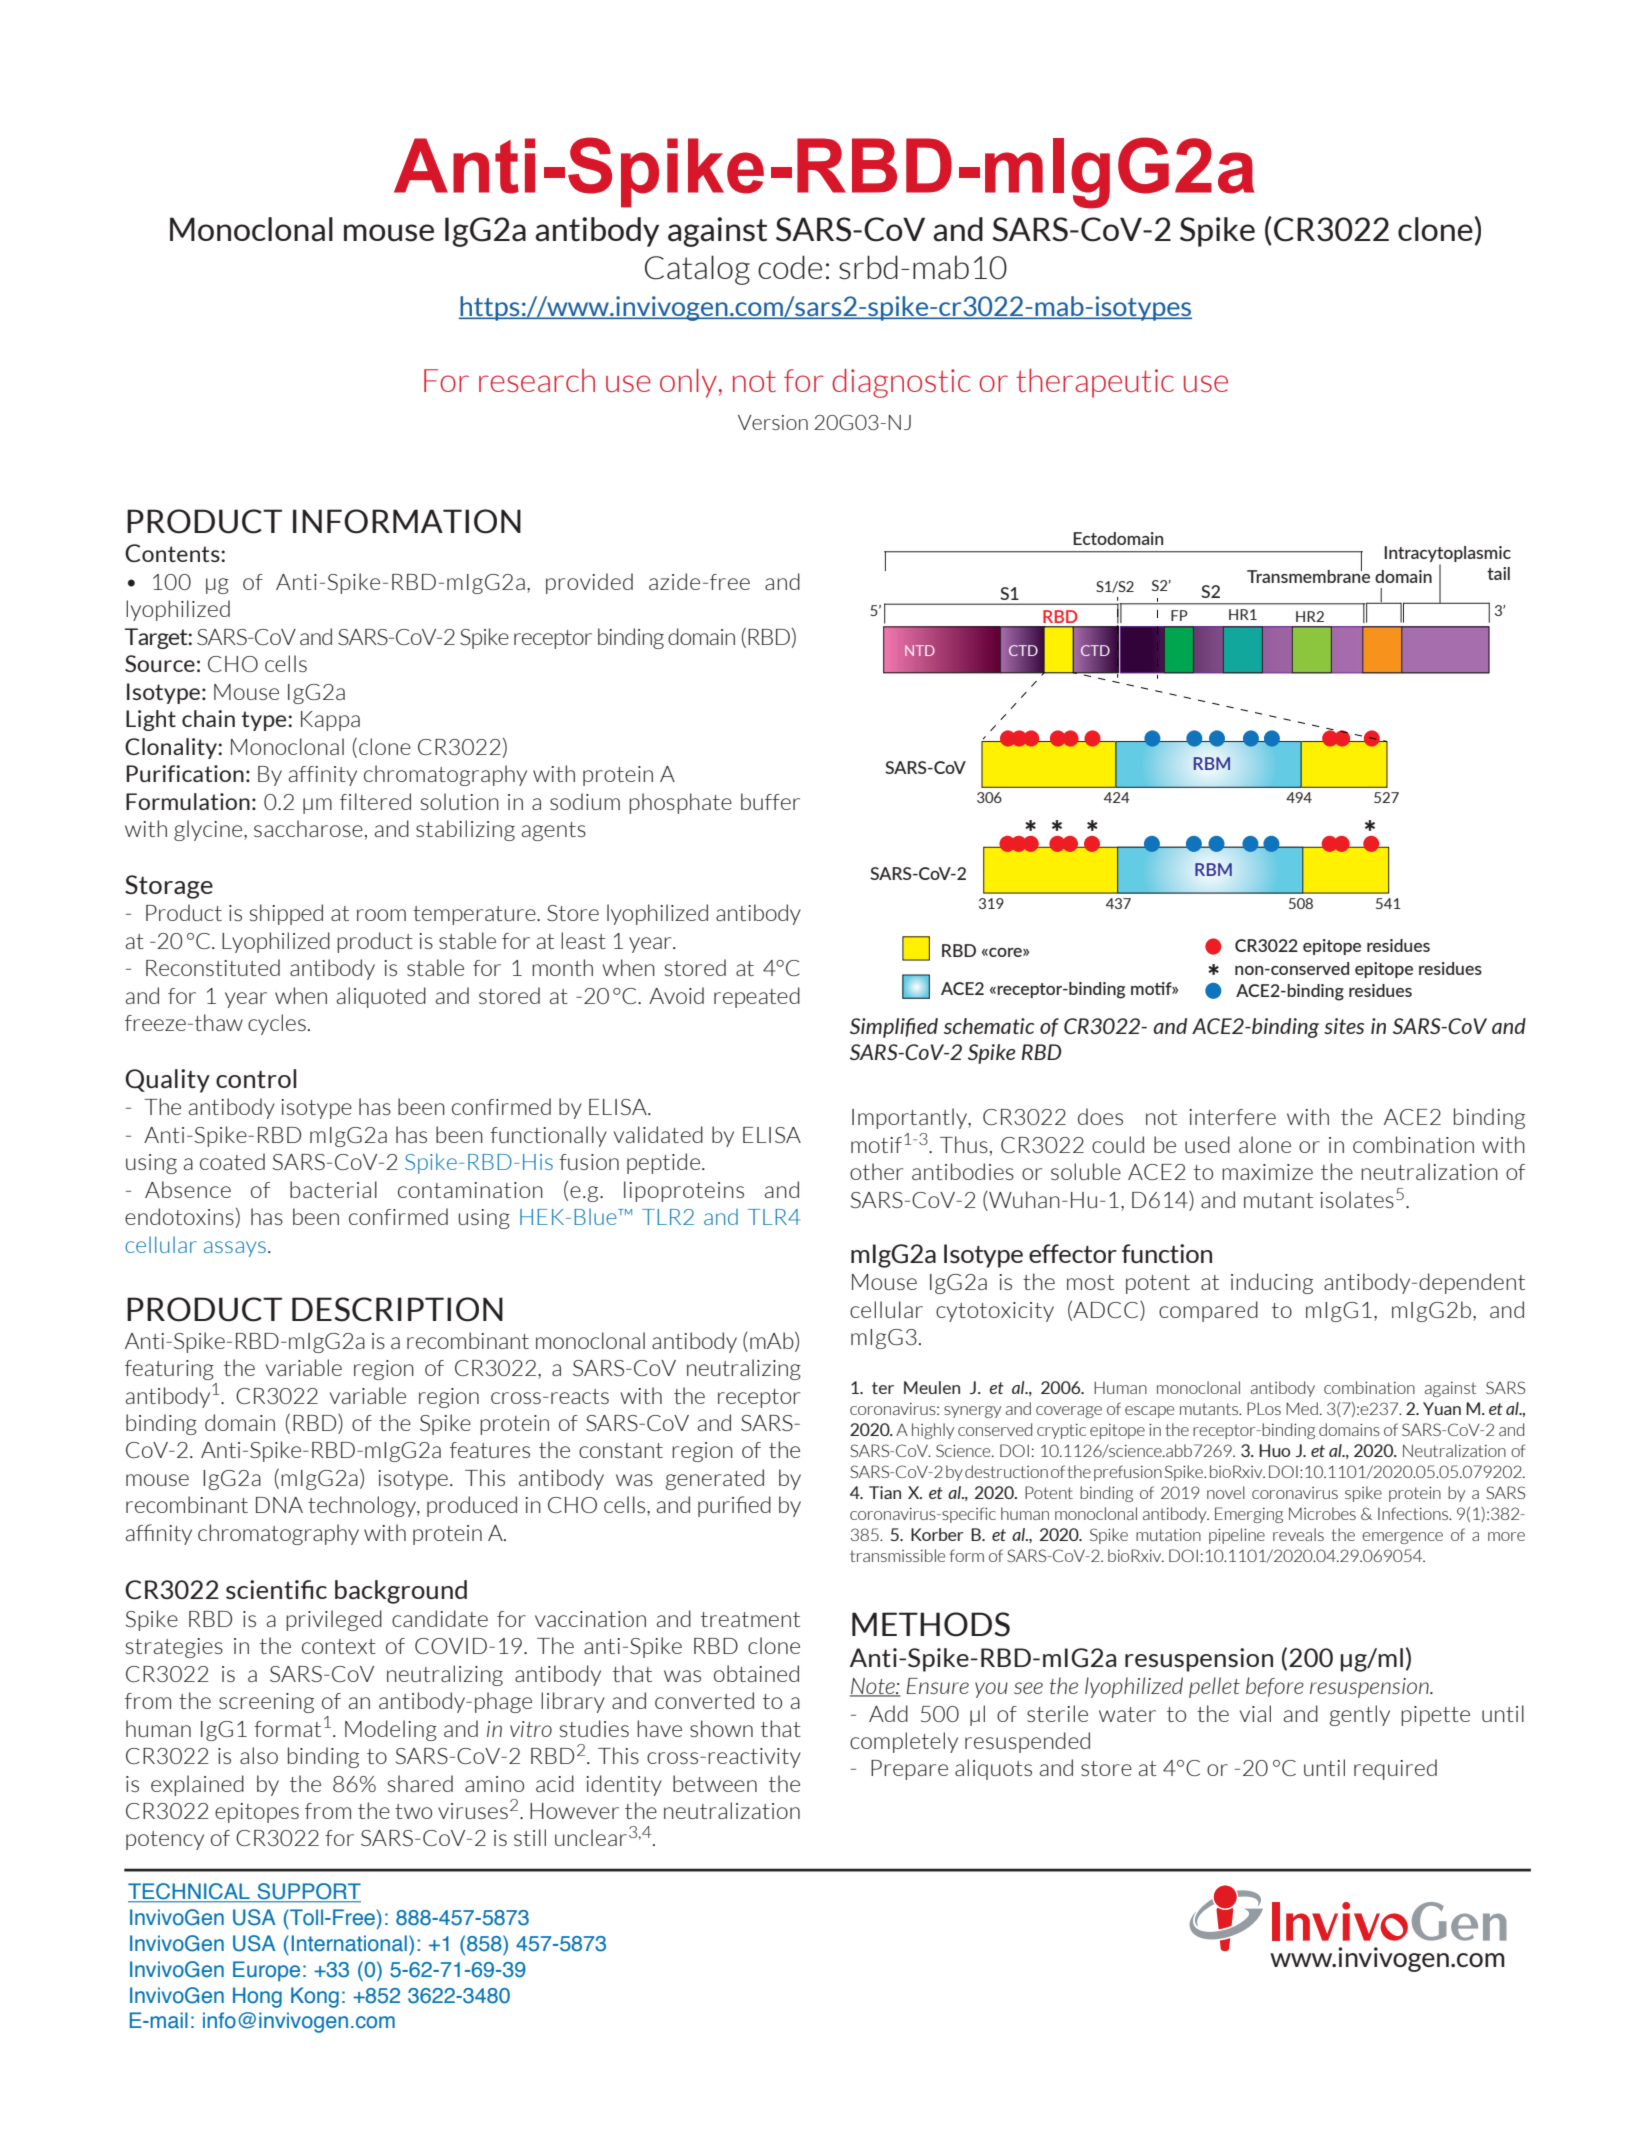 The height and width of the screenshot is (2134, 1649). What do you see at coordinates (715, 1783) in the screenshot?
I see `between` at bounding box center [715, 1783].
